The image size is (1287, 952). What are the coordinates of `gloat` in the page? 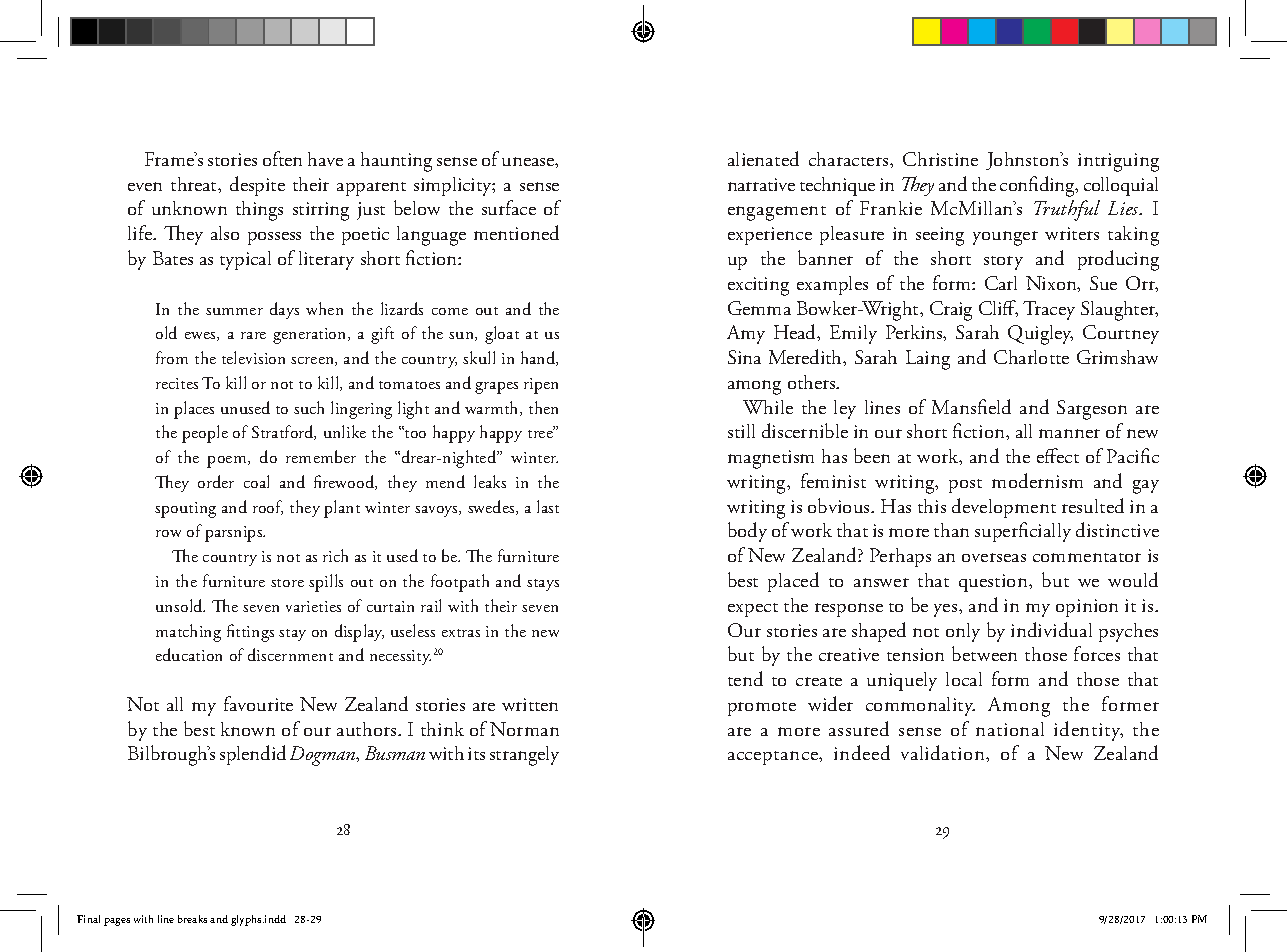 It's located at (502, 335).
